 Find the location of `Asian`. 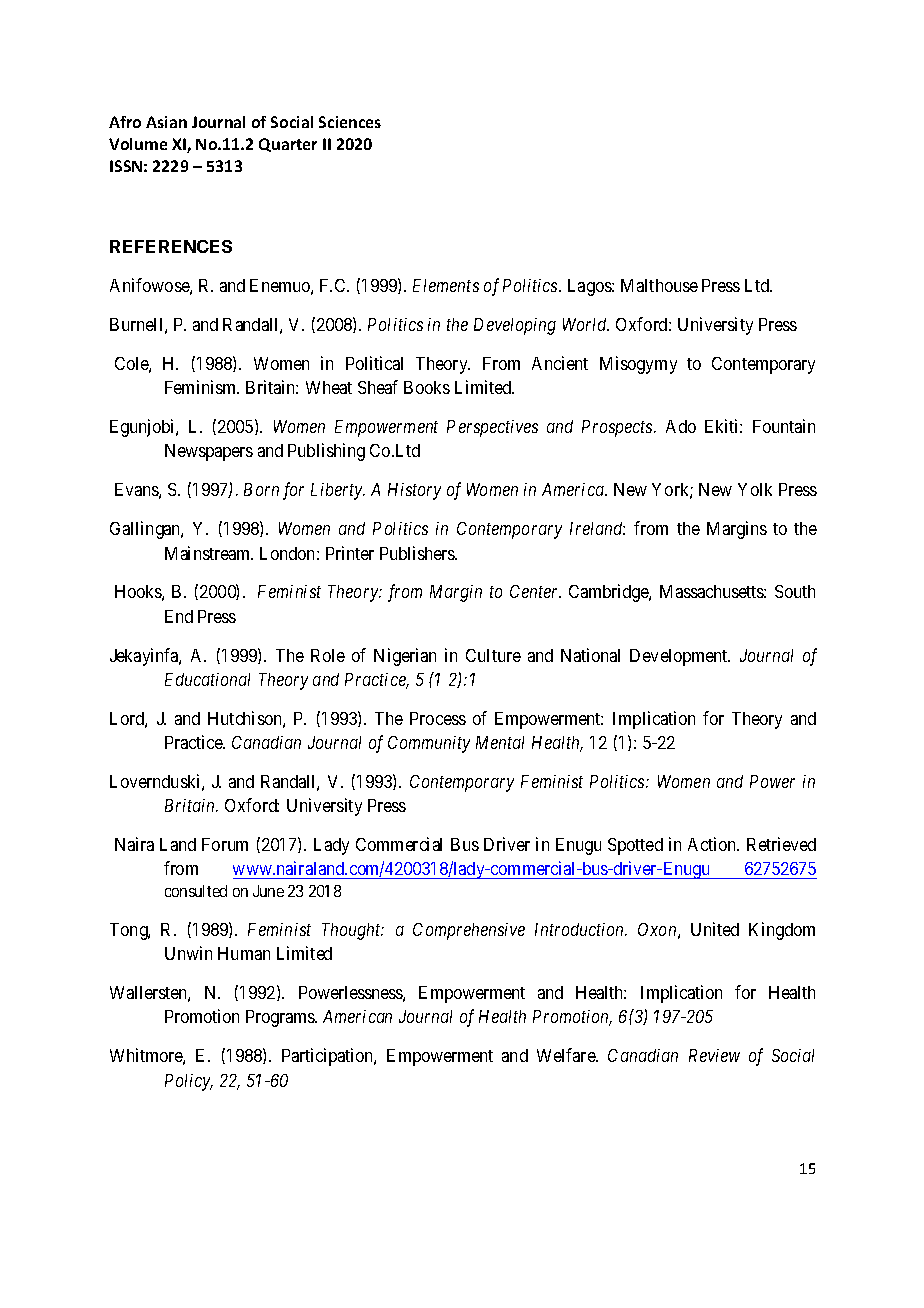

Asian is located at coordinates (166, 122).
